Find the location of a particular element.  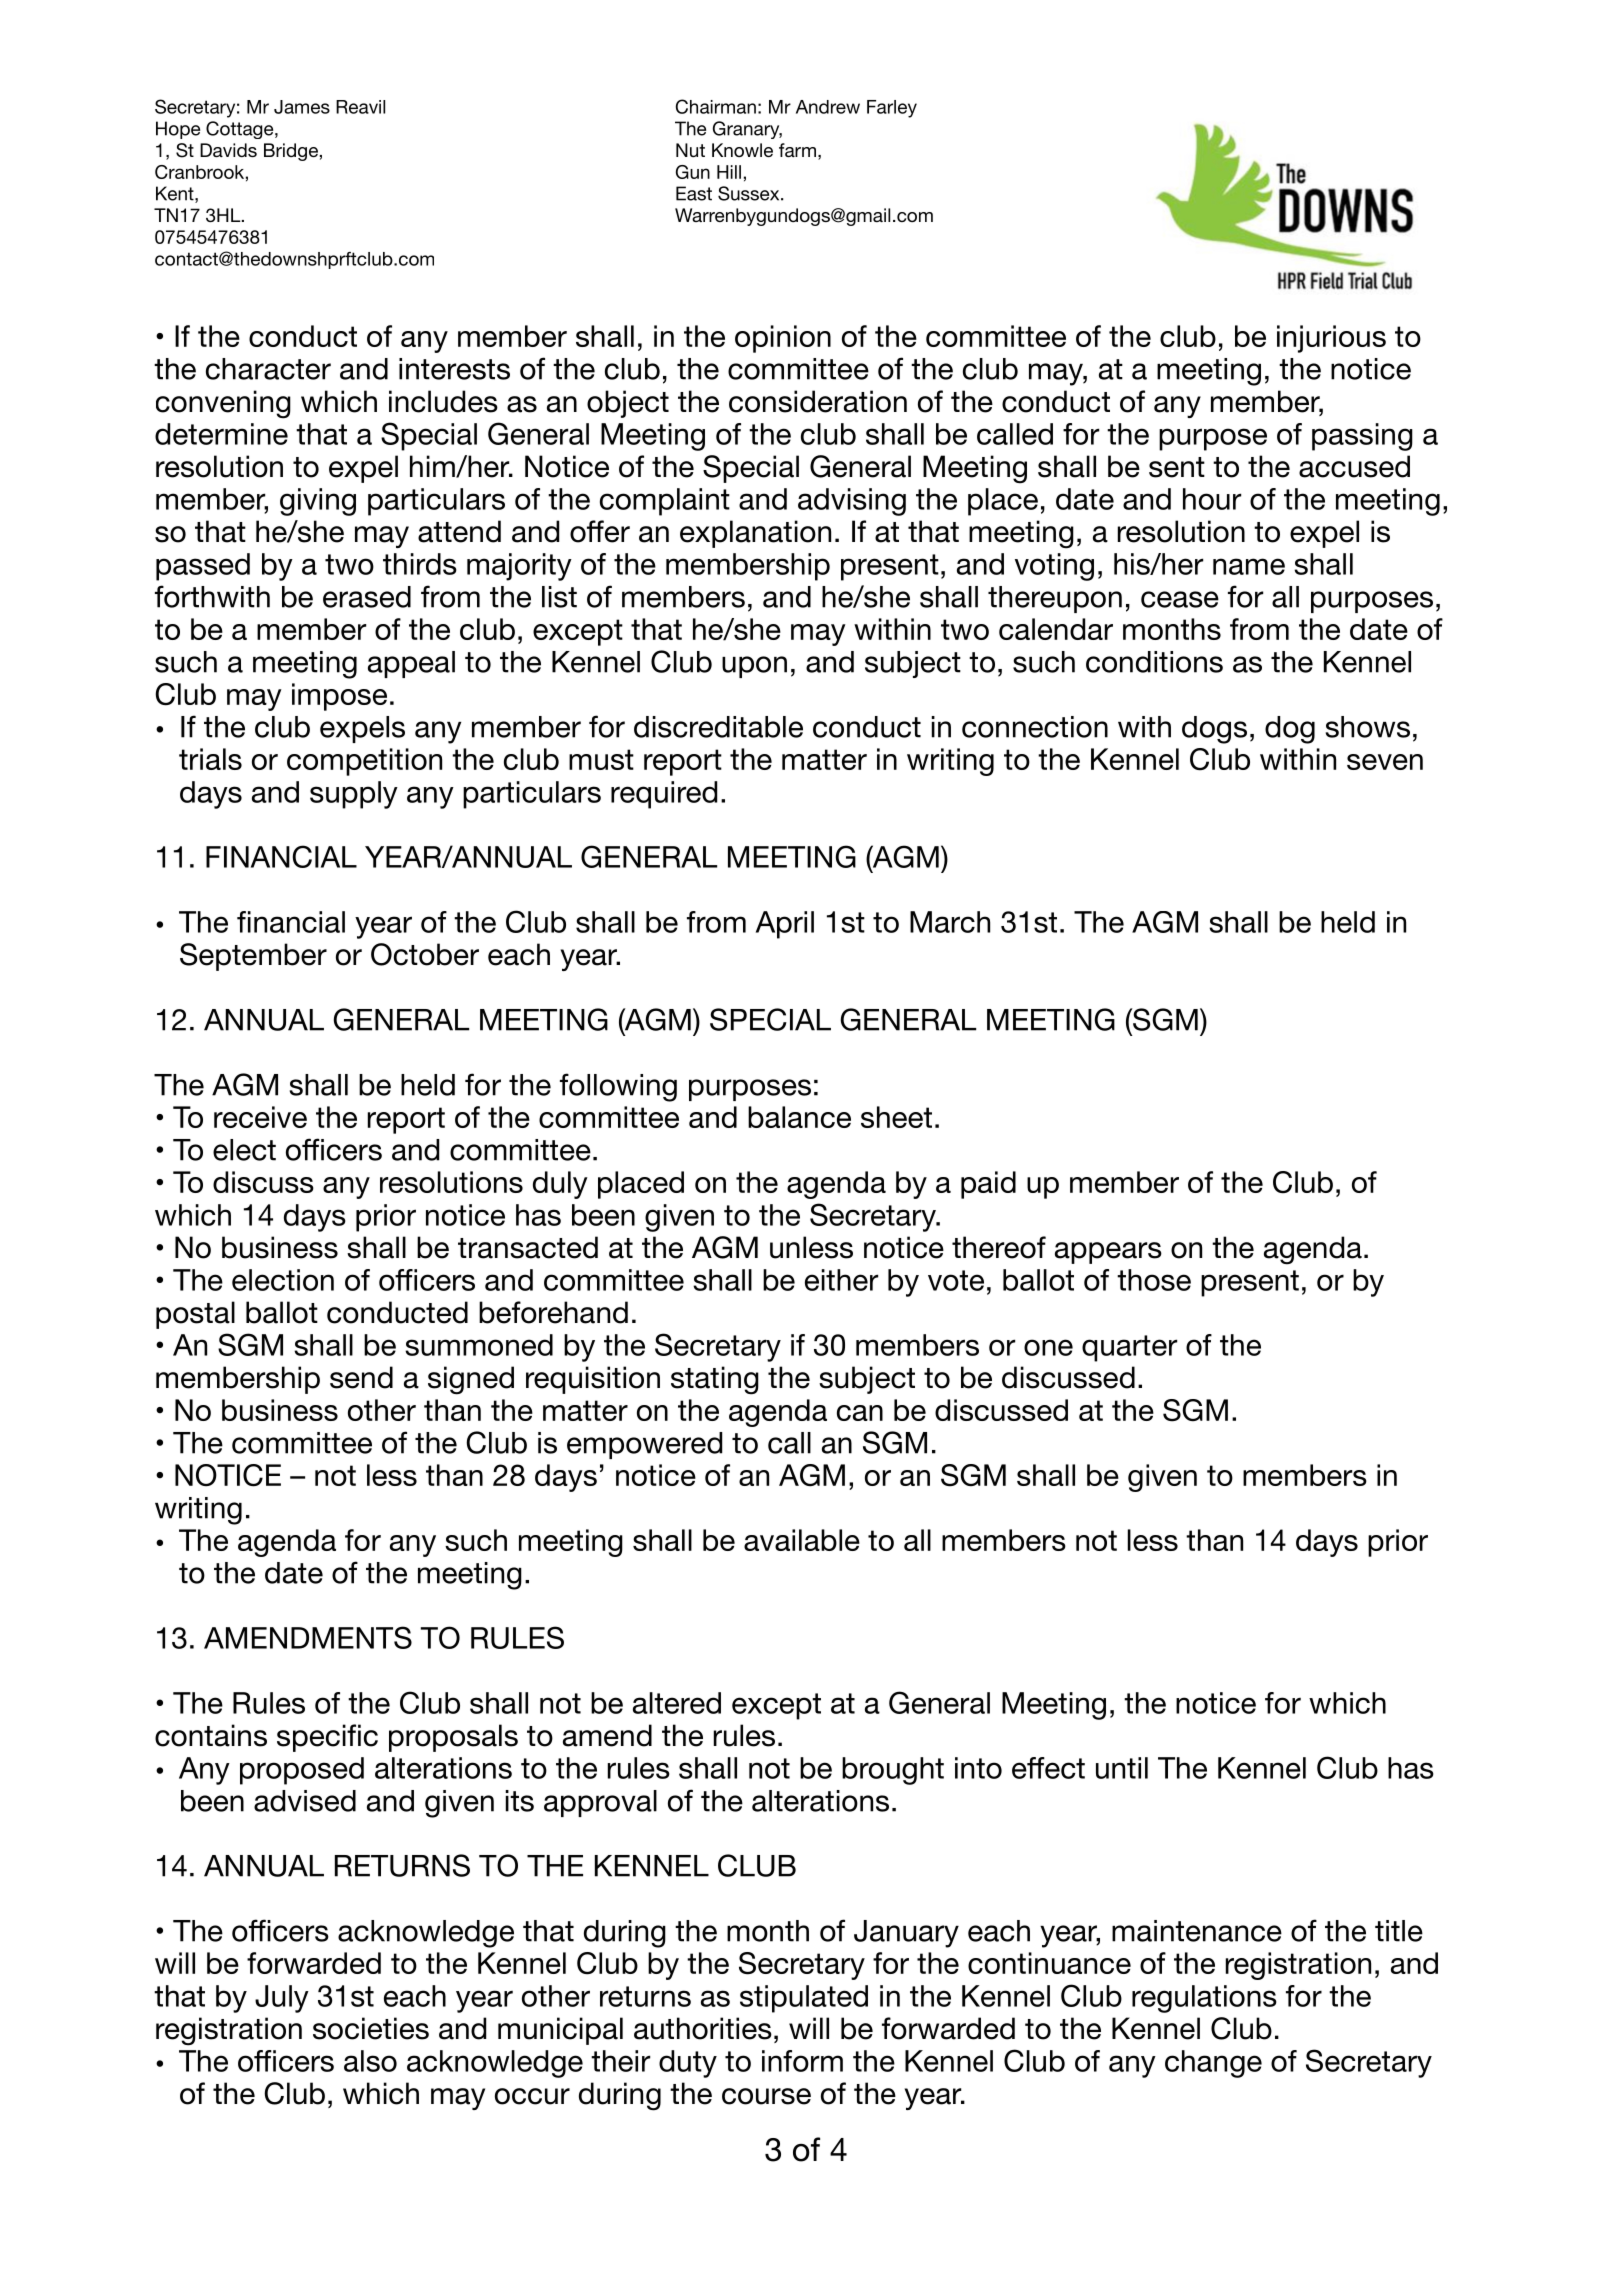

receive is located at coordinates (260, 1117).
